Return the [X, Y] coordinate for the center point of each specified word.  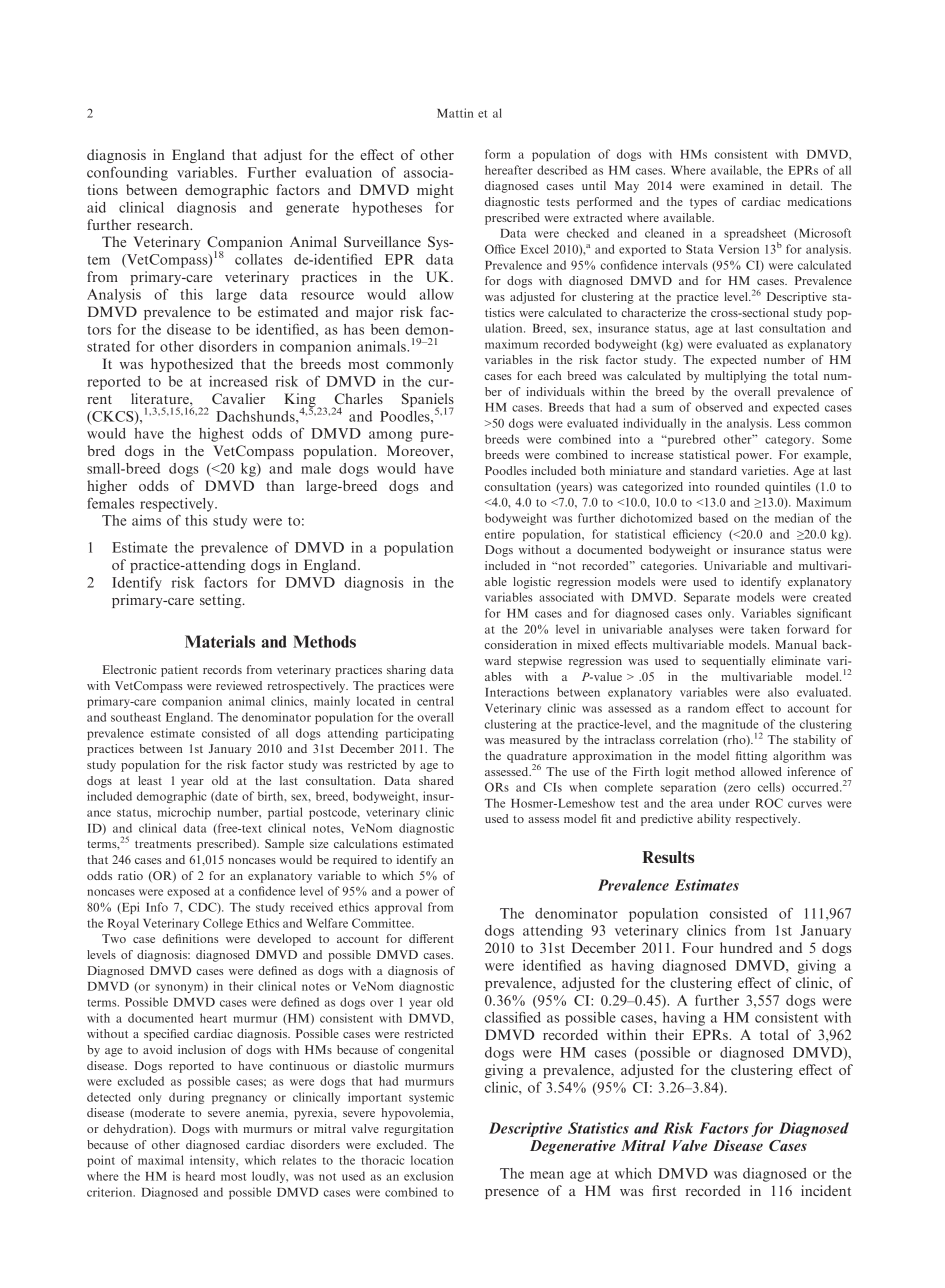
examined [738, 185]
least [150, 780]
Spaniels [428, 401]
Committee [382, 923]
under [734, 803]
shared [436, 780]
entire [500, 534]
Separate [707, 598]
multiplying [735, 377]
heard [200, 1176]
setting [222, 601]
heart [213, 1018]
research [164, 224]
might [435, 191]
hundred [746, 947]
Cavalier [238, 398]
